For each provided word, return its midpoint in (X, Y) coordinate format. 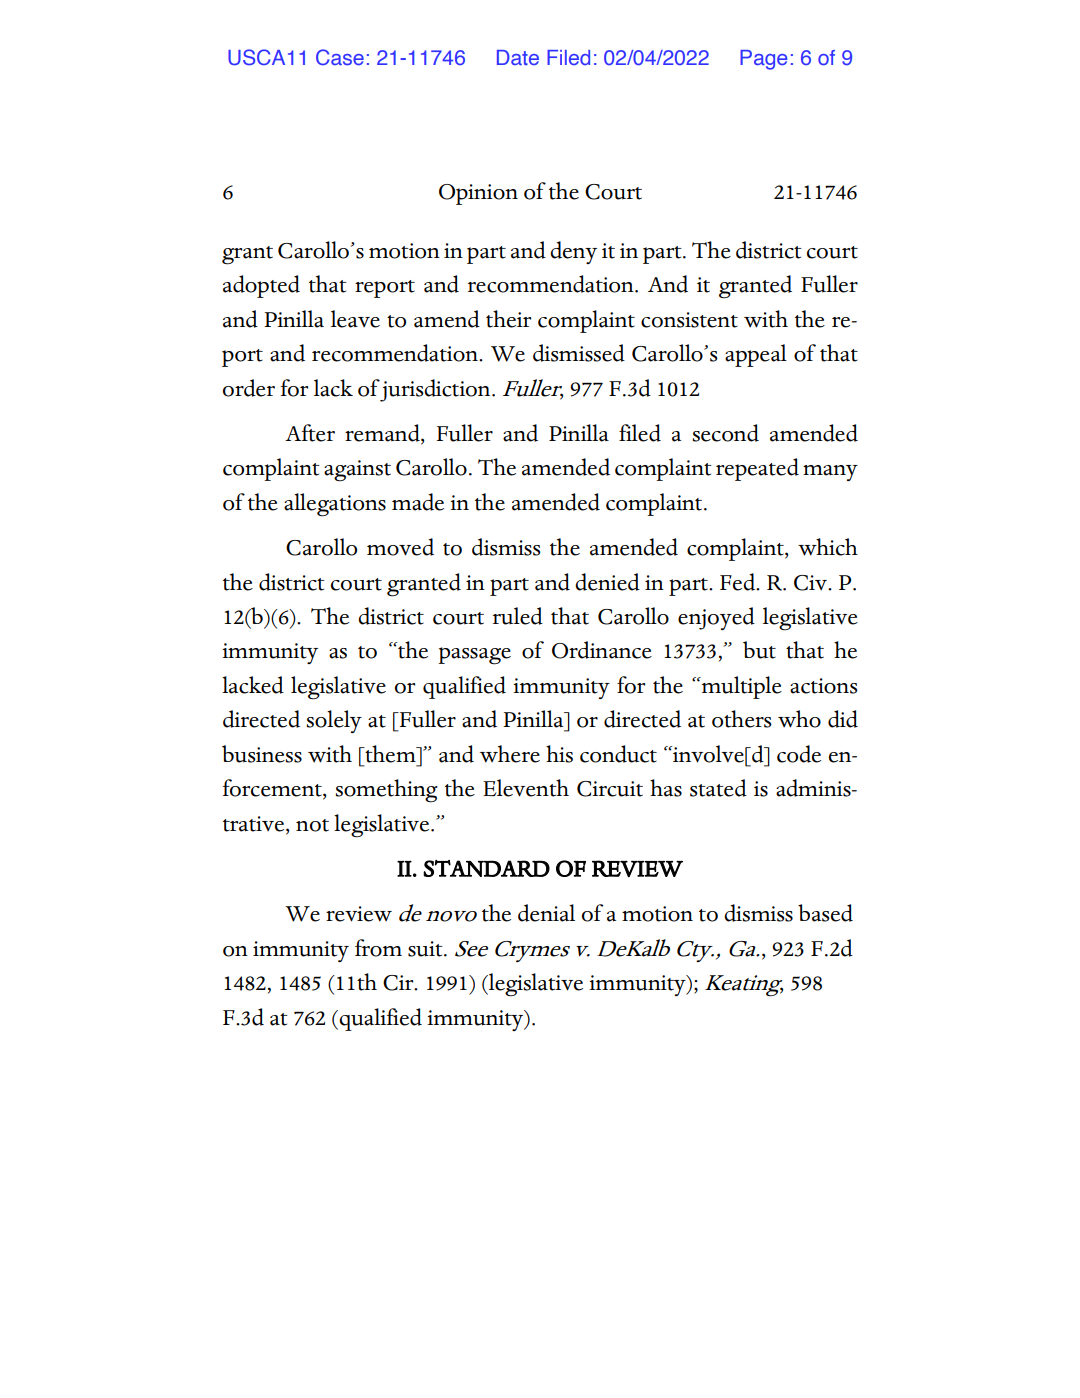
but (759, 650)
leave (355, 319)
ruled (518, 616)
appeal (756, 355)
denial (546, 913)
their (508, 319)
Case (340, 57)
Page (764, 60)
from (378, 948)
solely (334, 721)
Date (518, 57)
